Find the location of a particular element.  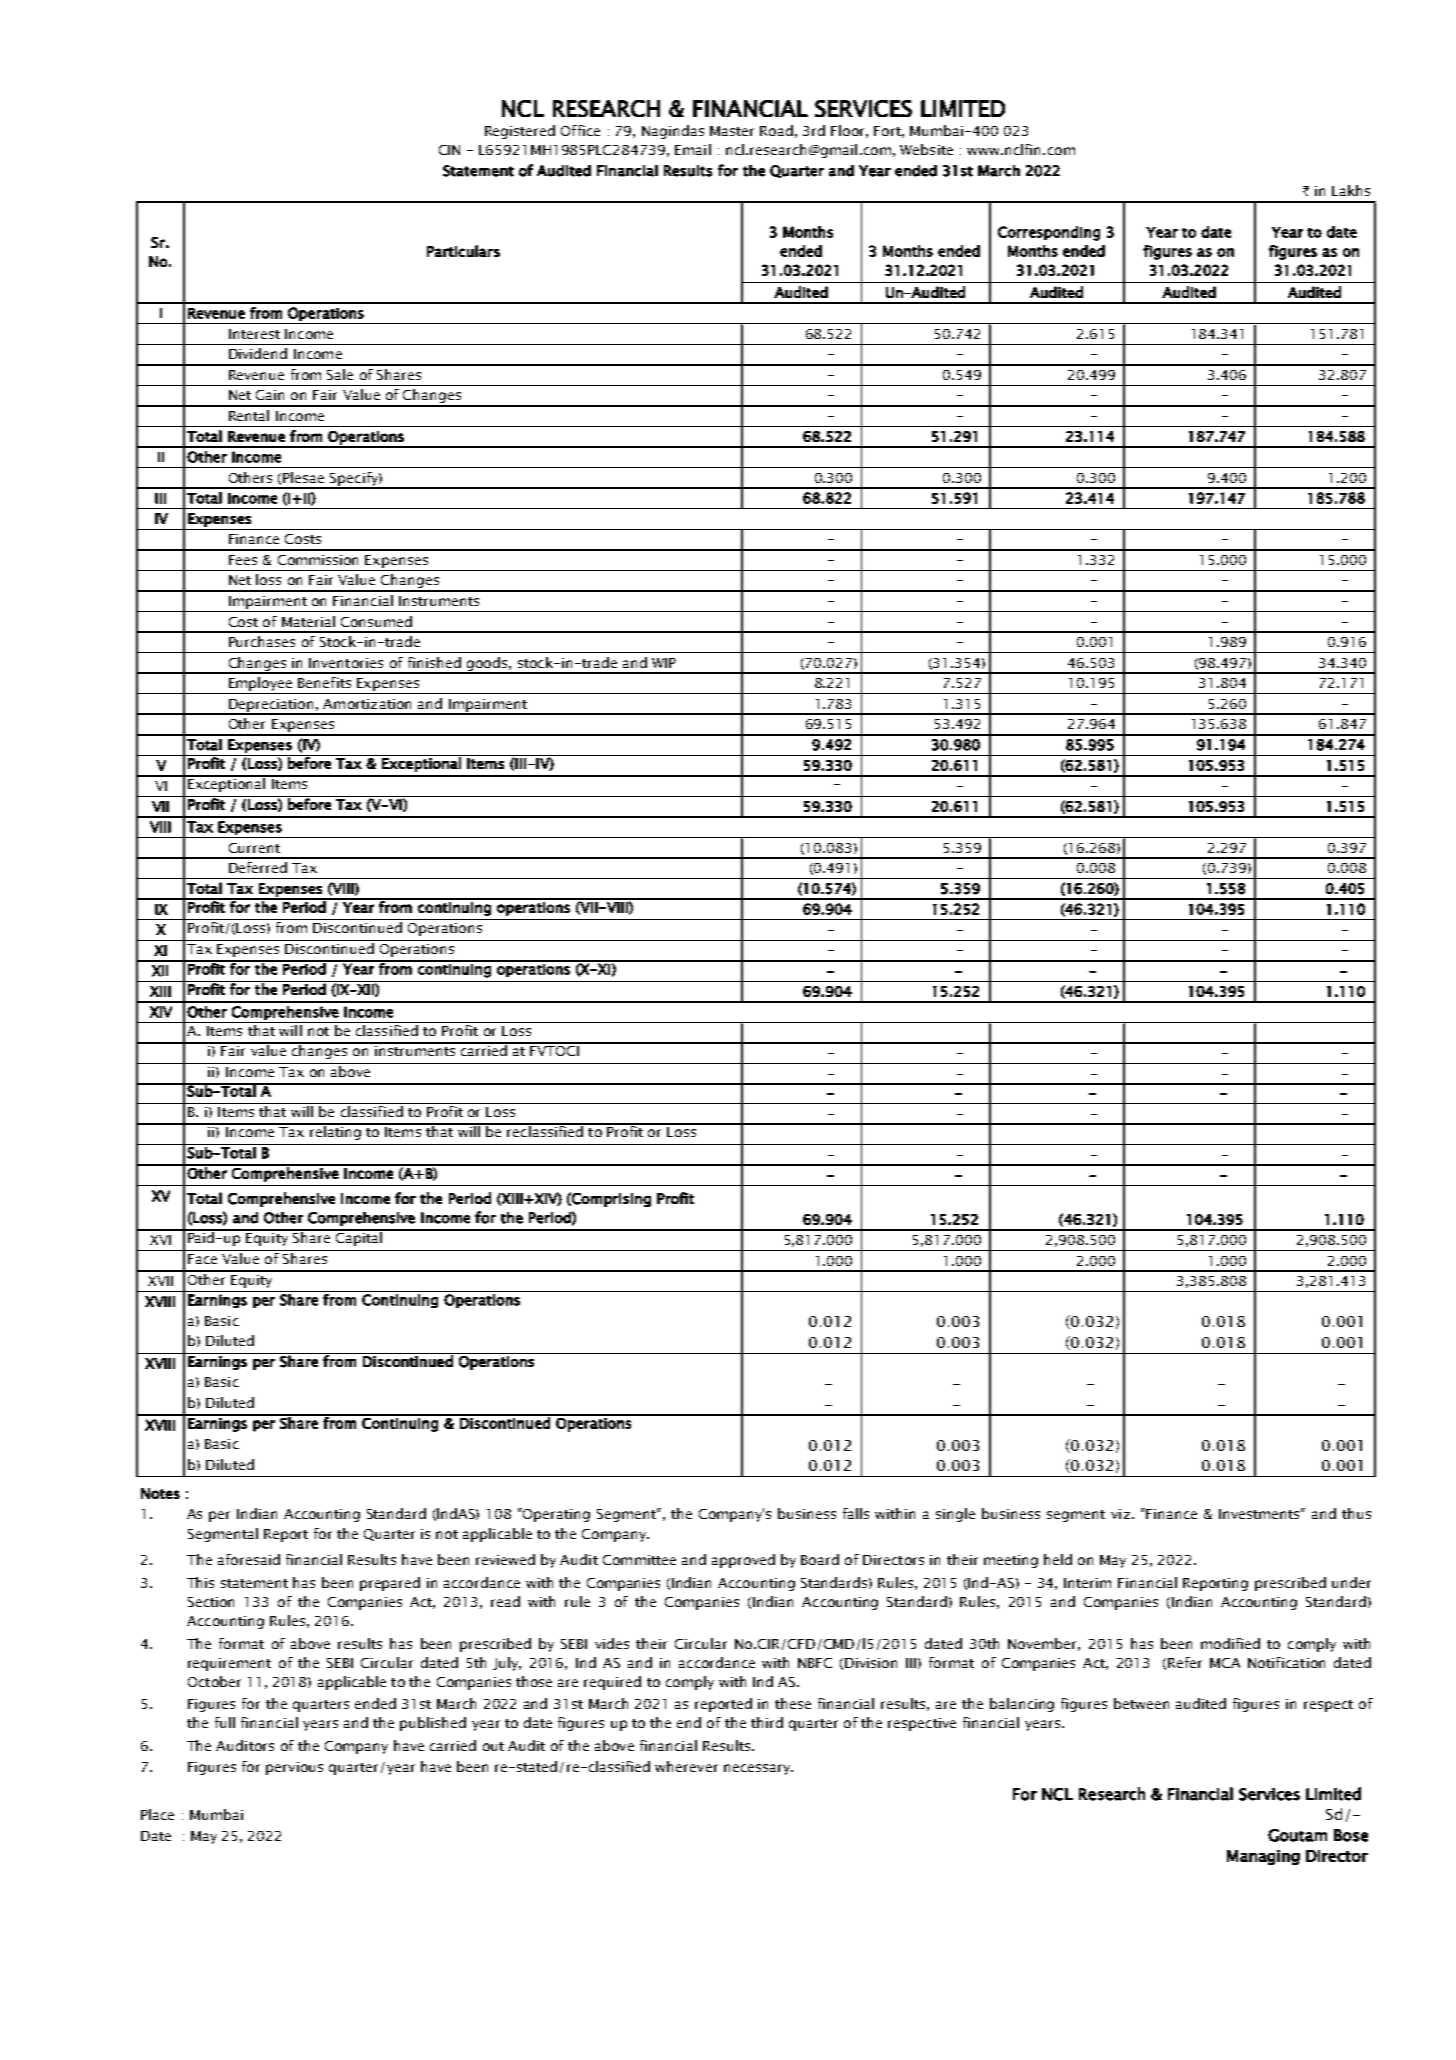

Particulars is located at coordinates (463, 251).
